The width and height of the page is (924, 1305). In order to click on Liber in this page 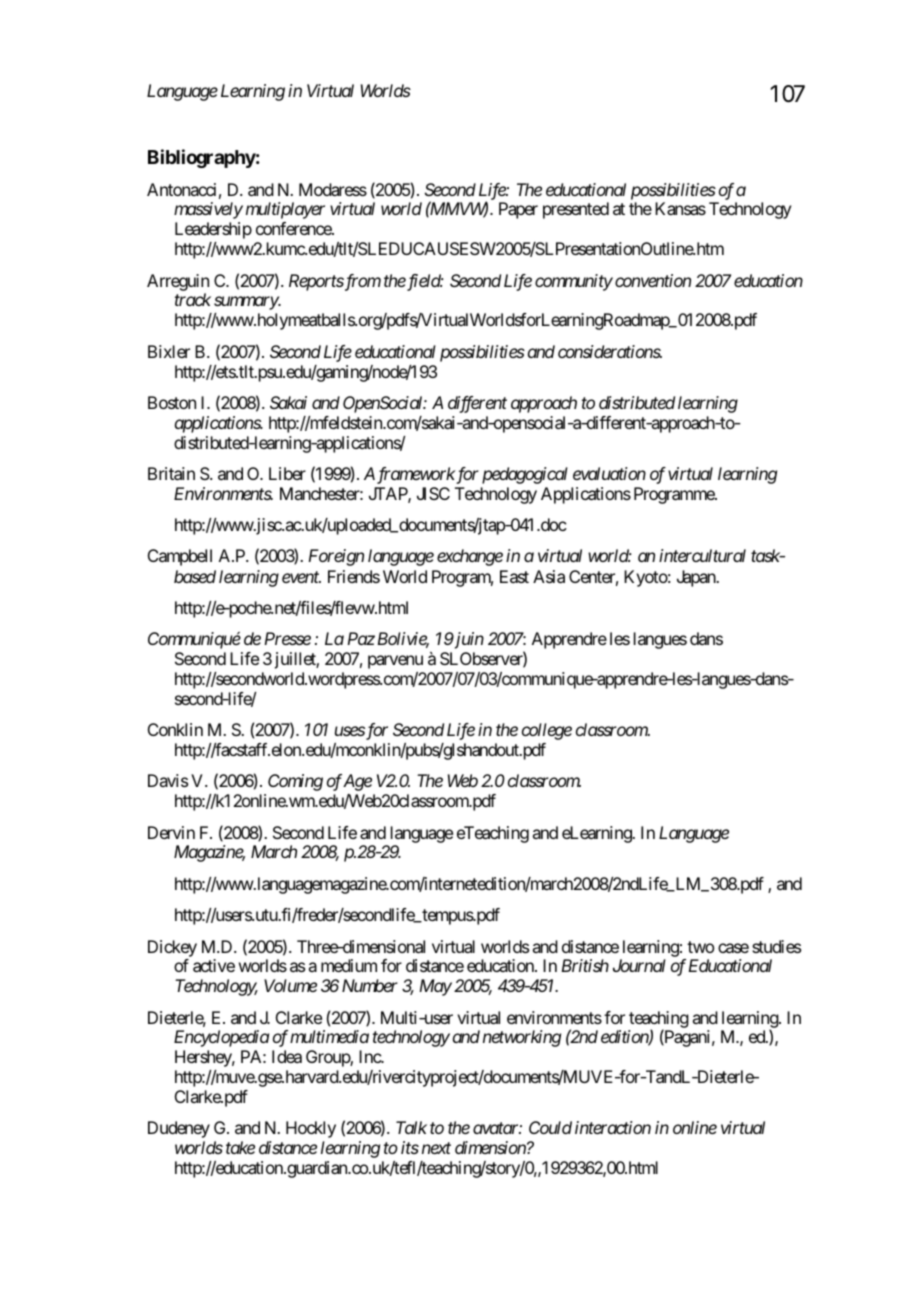, I will do `click(287, 473)`.
